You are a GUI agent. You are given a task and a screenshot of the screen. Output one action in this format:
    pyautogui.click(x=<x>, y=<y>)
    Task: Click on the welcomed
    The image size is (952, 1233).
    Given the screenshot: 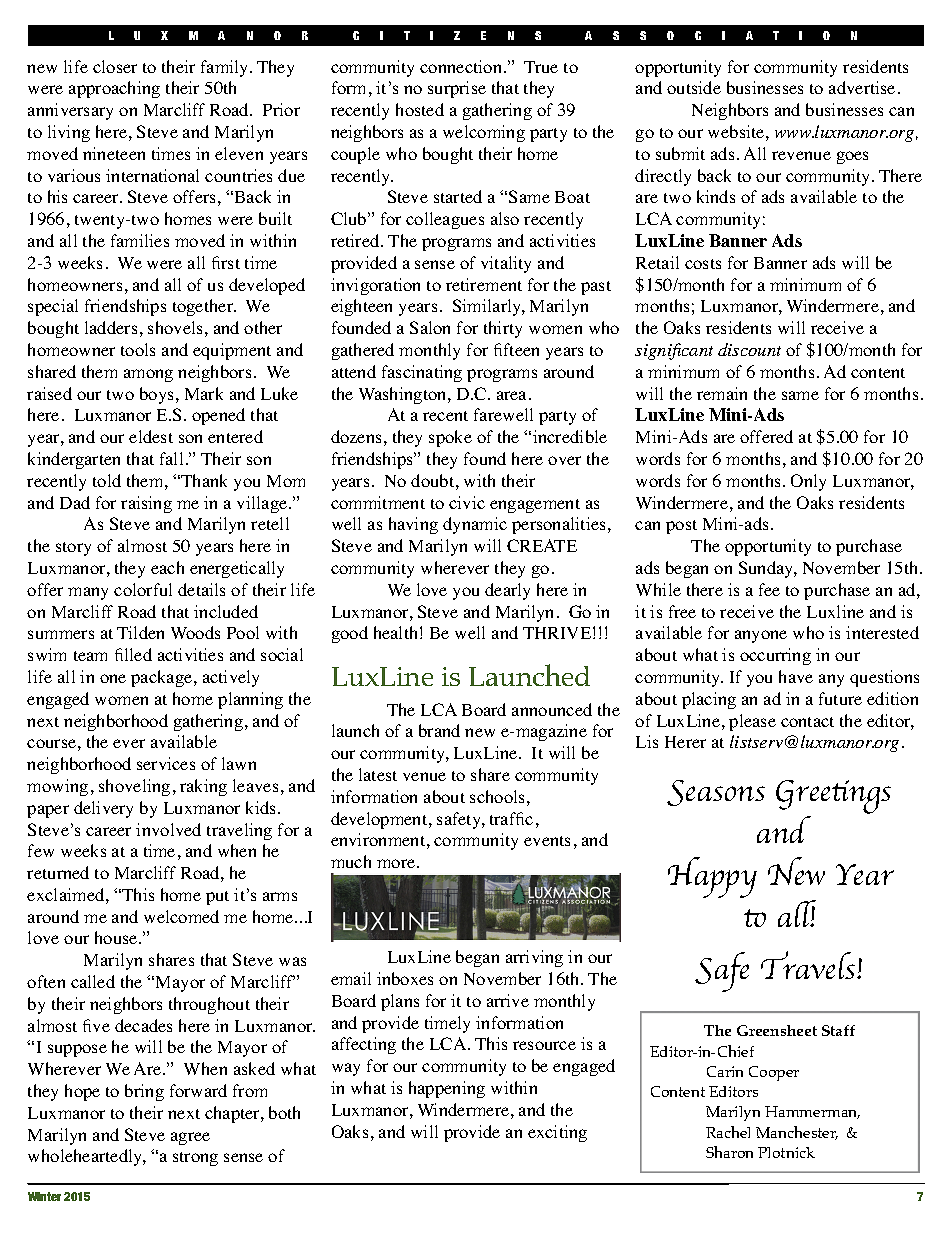 What is the action you would take?
    pyautogui.click(x=181, y=916)
